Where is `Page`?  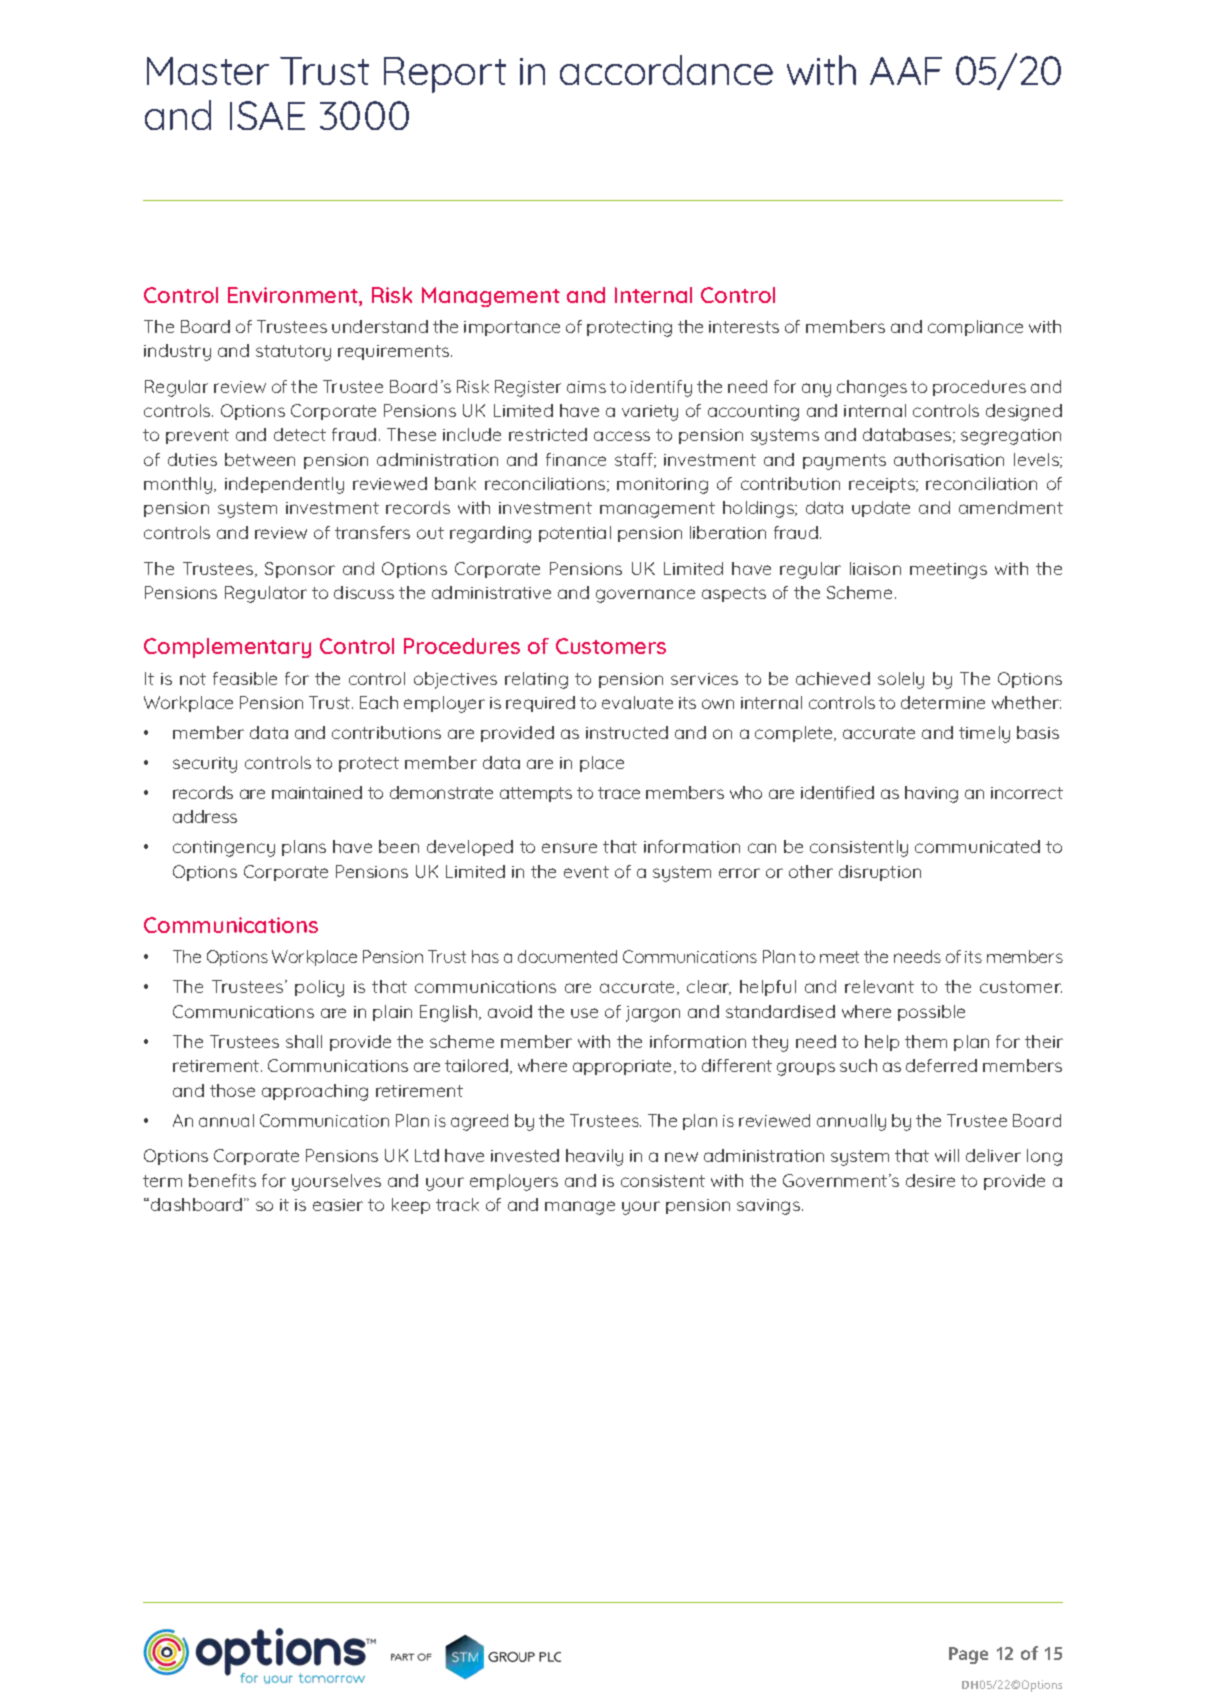 Page is located at coordinates (968, 1655).
